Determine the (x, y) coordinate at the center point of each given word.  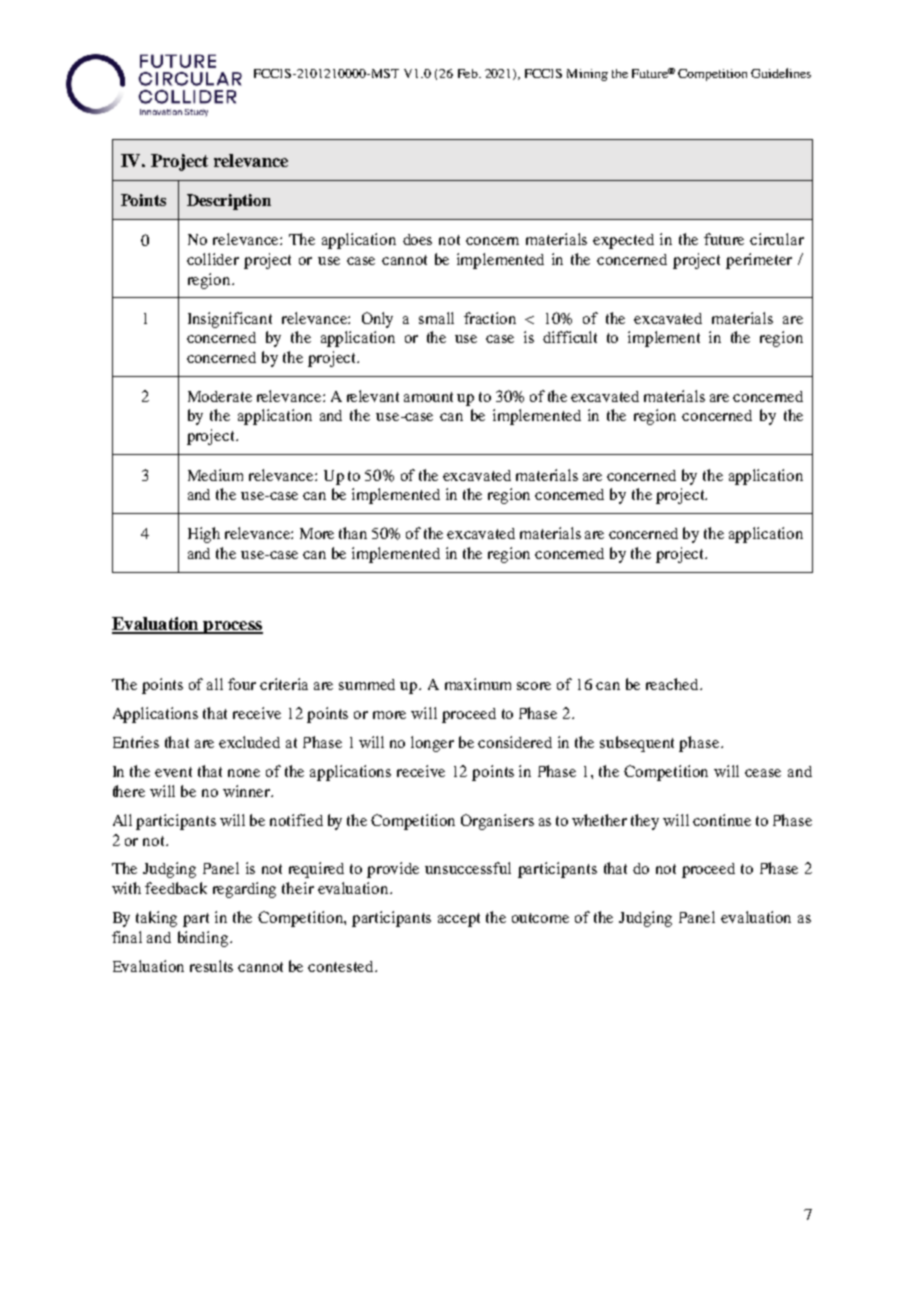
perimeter (759, 261)
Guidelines (781, 73)
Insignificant (230, 320)
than (353, 533)
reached (673, 684)
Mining (587, 75)
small (436, 318)
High (204, 535)
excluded (249, 742)
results (211, 966)
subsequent (637, 744)
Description (229, 202)
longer (432, 744)
